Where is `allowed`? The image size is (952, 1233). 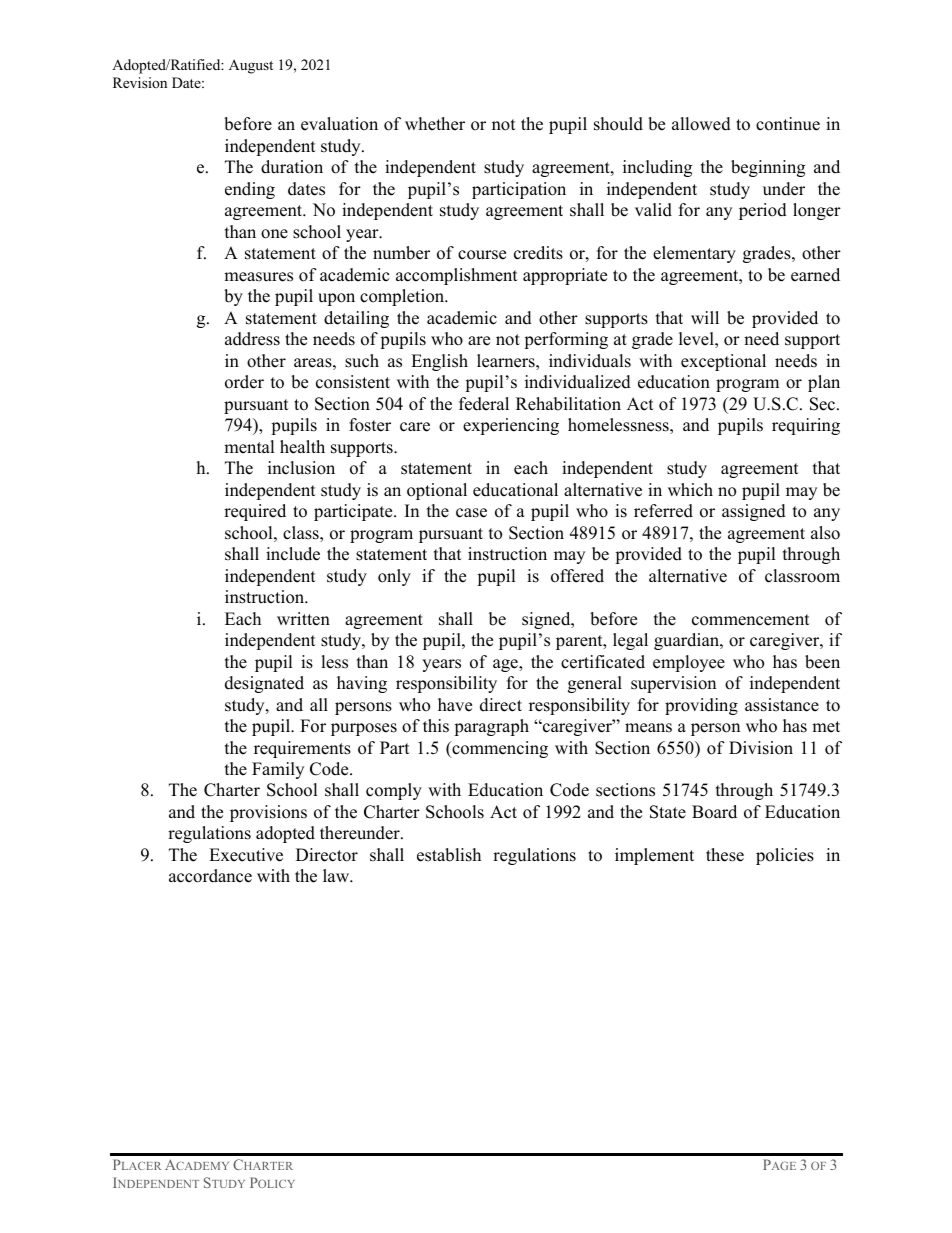
allowed is located at coordinates (701, 124).
